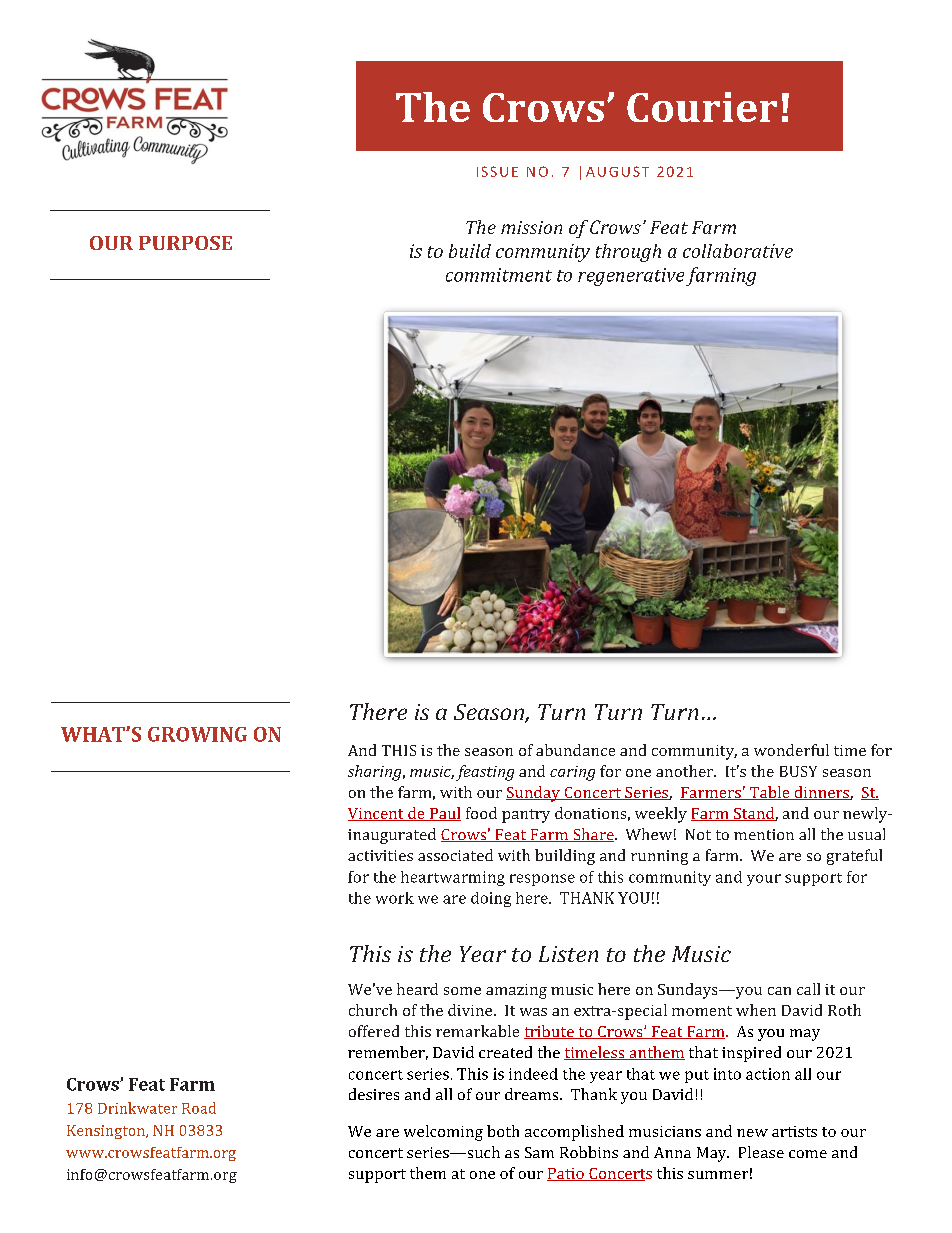  What do you see at coordinates (702, 107) in the screenshot?
I see `Courier` at bounding box center [702, 107].
